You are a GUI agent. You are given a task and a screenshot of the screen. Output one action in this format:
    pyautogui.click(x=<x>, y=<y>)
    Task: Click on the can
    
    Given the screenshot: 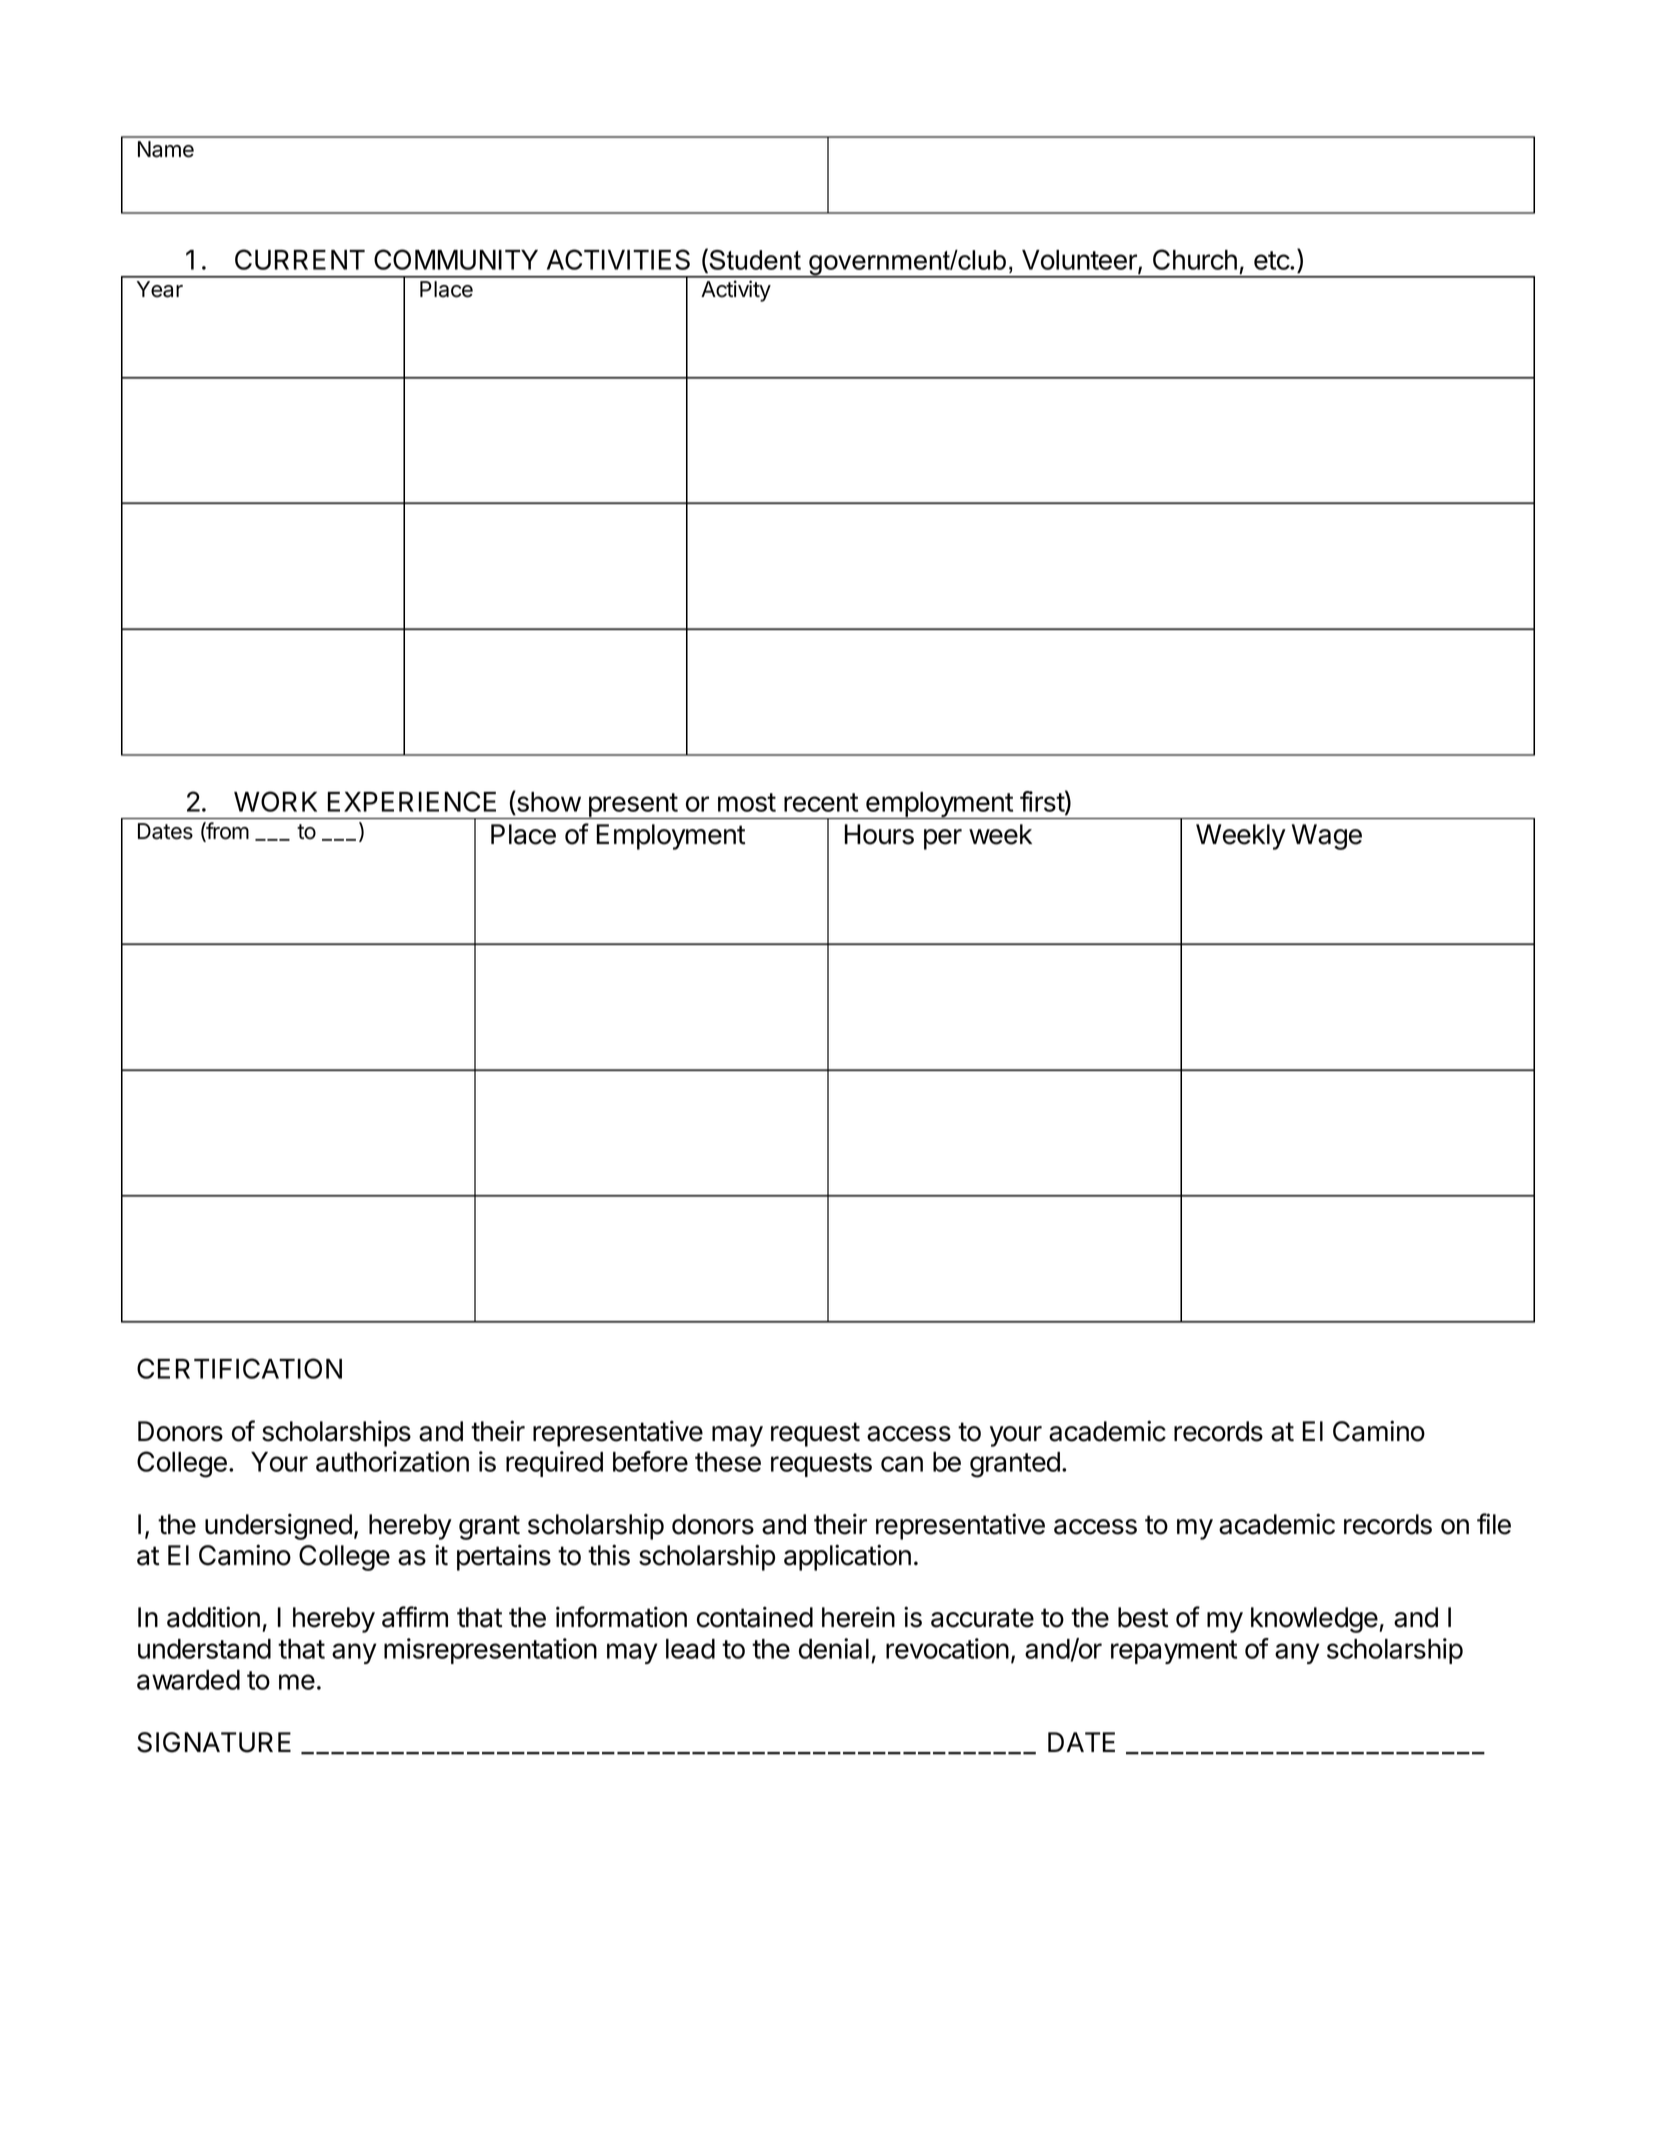 What is the action you would take?
    pyautogui.click(x=902, y=1464)
